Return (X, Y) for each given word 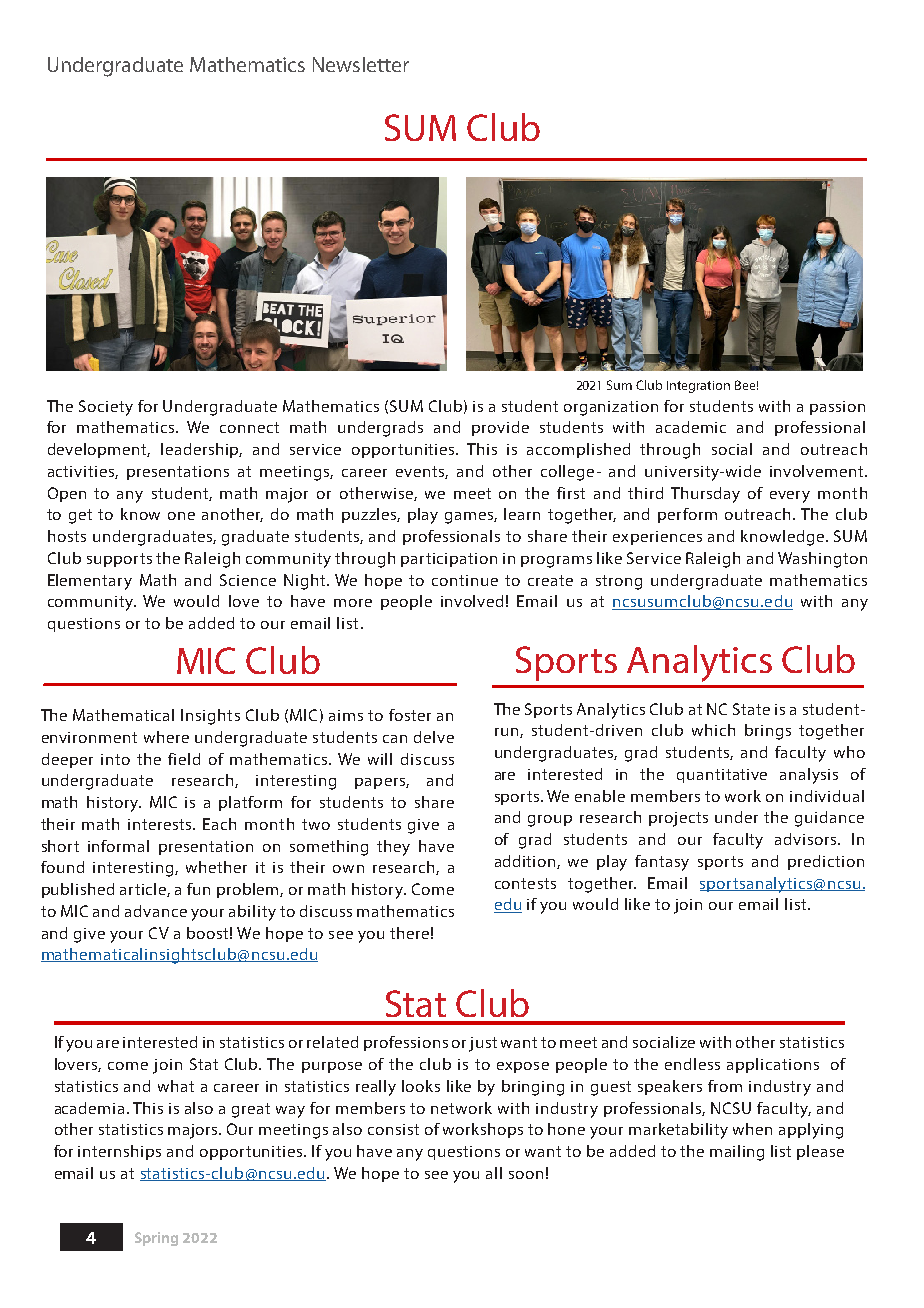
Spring (156, 1239)
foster (410, 715)
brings (768, 732)
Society (106, 408)
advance (156, 911)
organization (611, 408)
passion (837, 408)
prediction (826, 862)
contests (525, 883)
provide (500, 428)
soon (526, 1175)
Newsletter (361, 64)
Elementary (90, 582)
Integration (698, 387)
